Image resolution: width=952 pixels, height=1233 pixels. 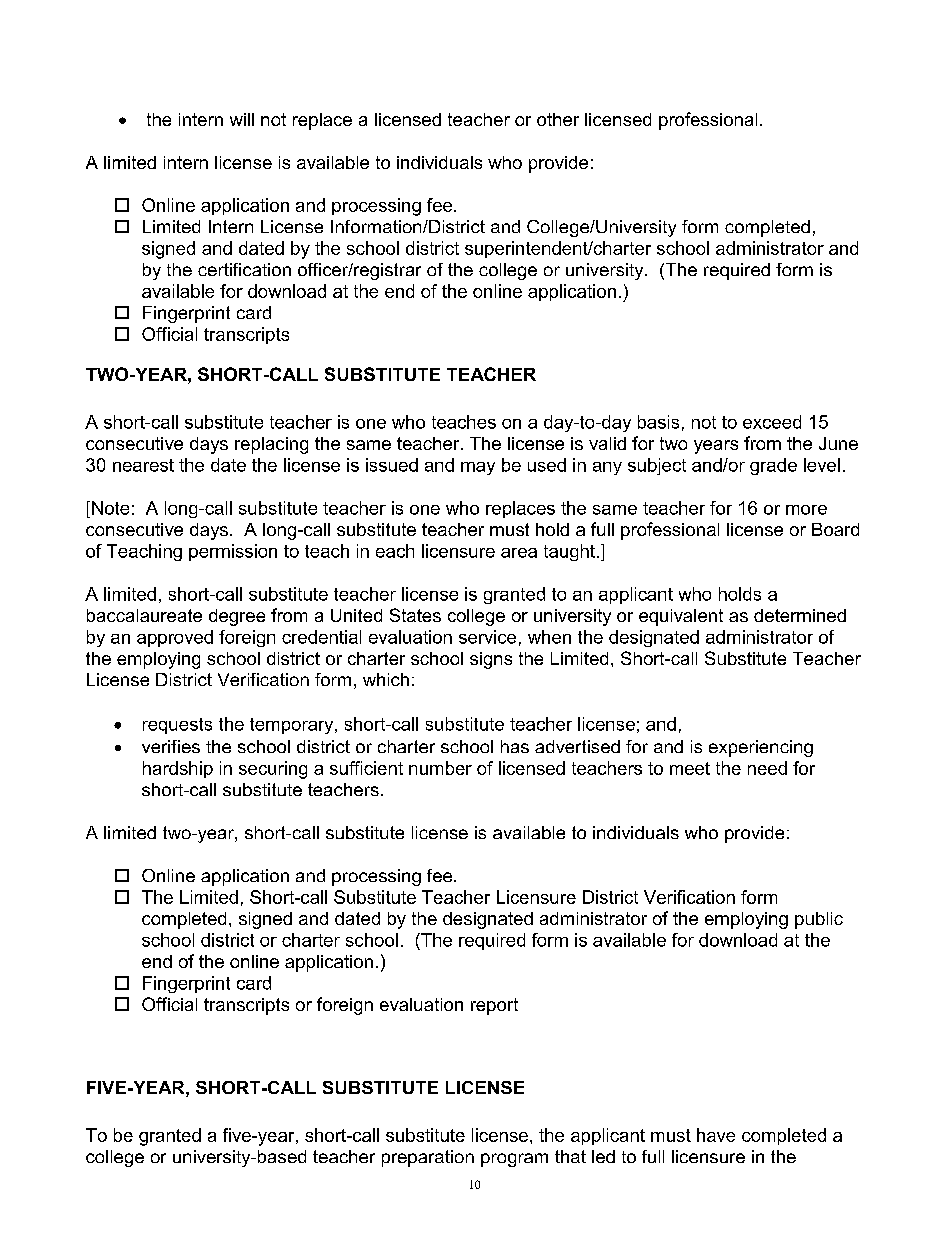 I want to click on may, so click(x=478, y=468).
